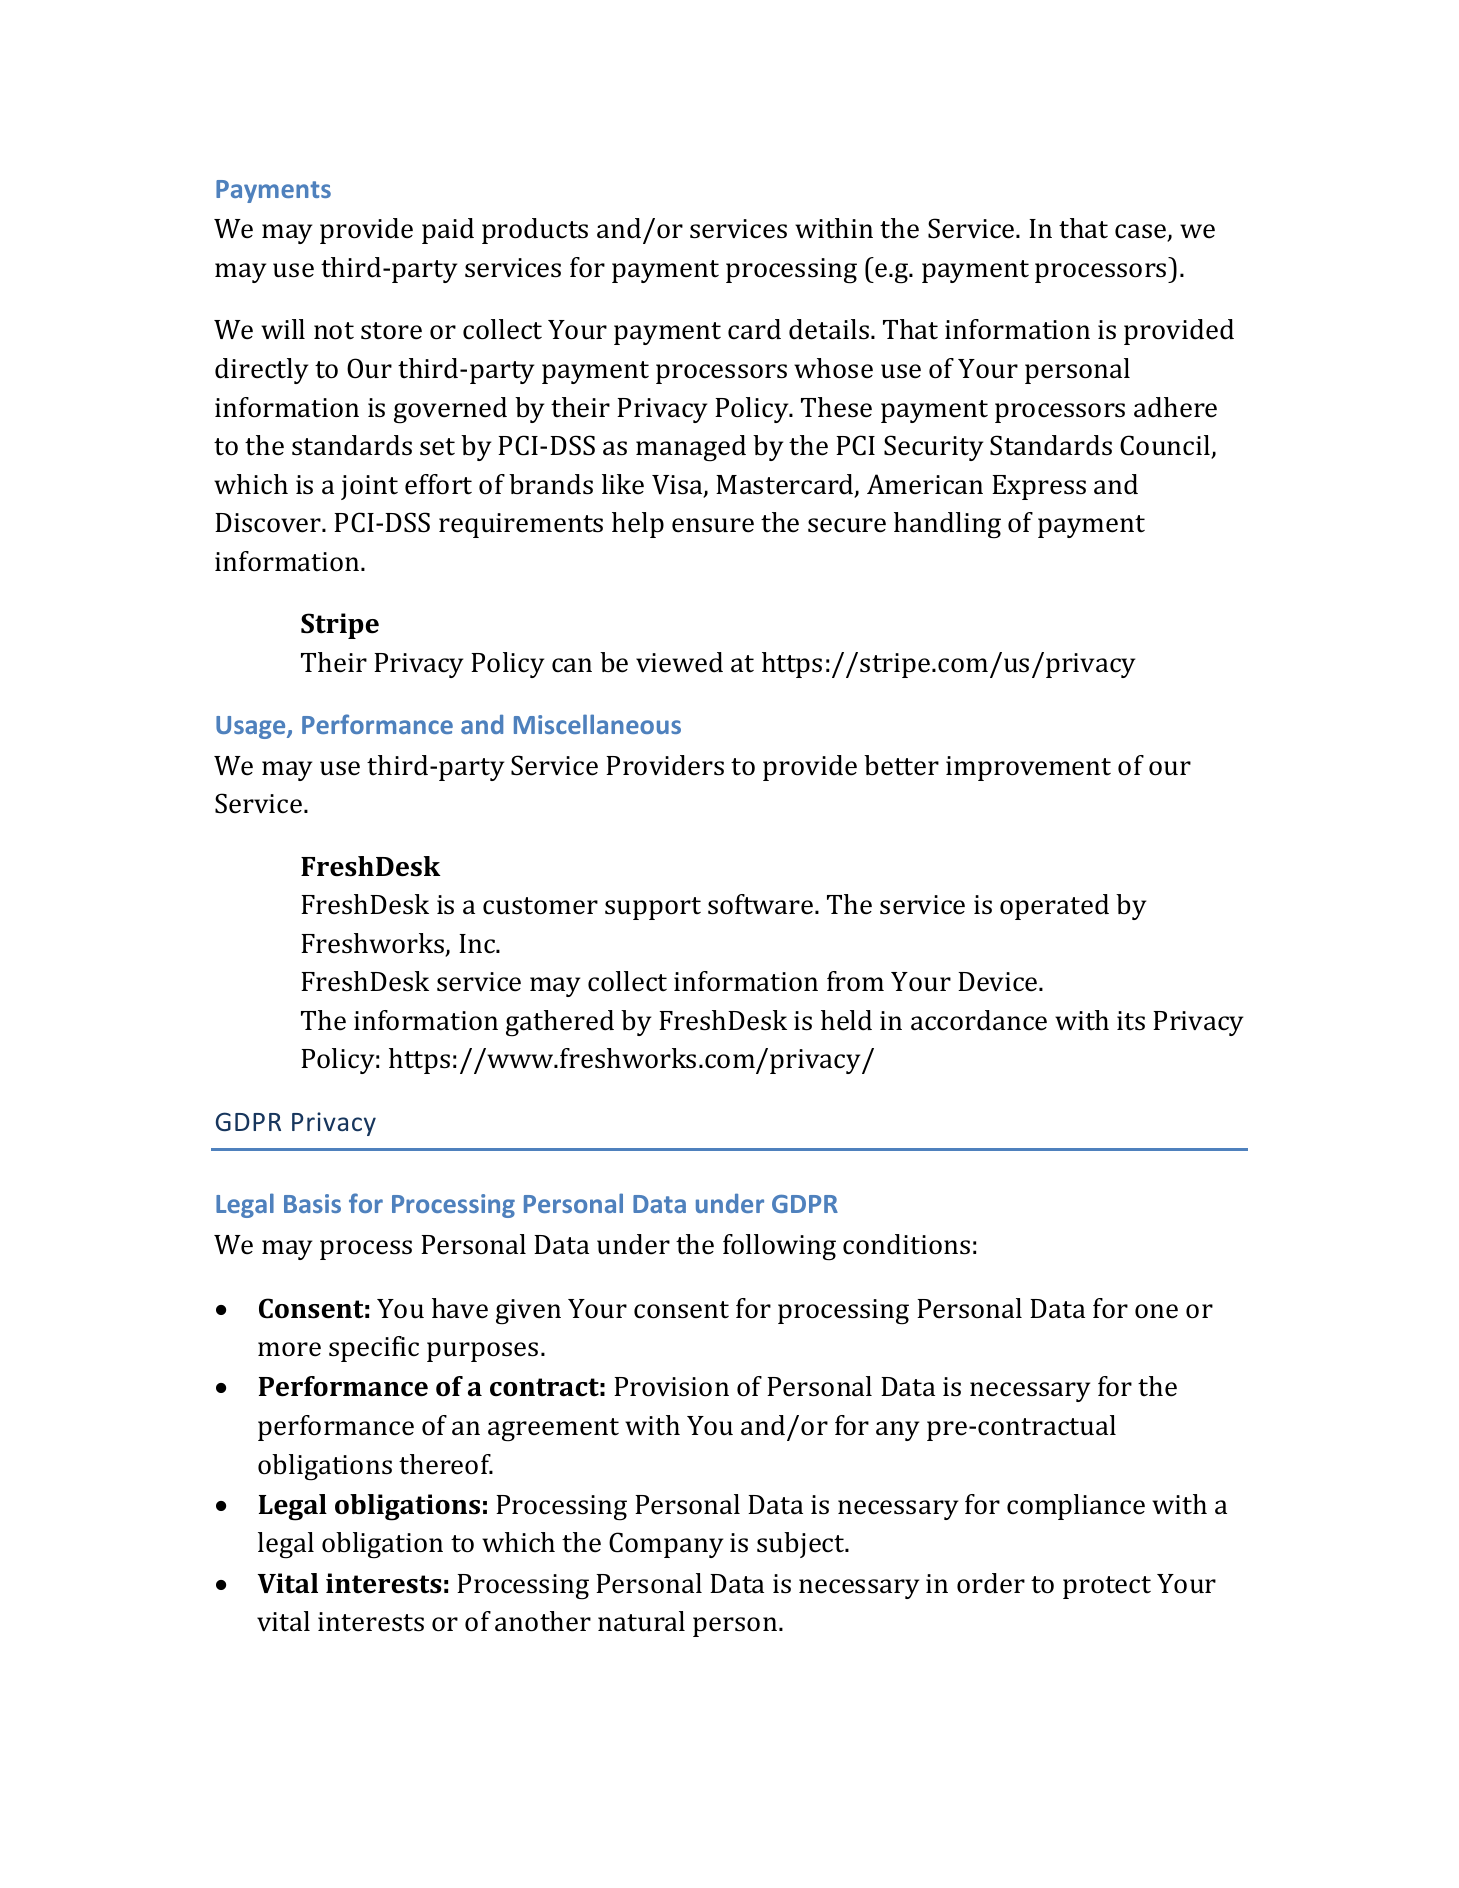 The width and height of the page is (1459, 1888). Describe the element at coordinates (1039, 487) in the page. I see `Express` at that location.
